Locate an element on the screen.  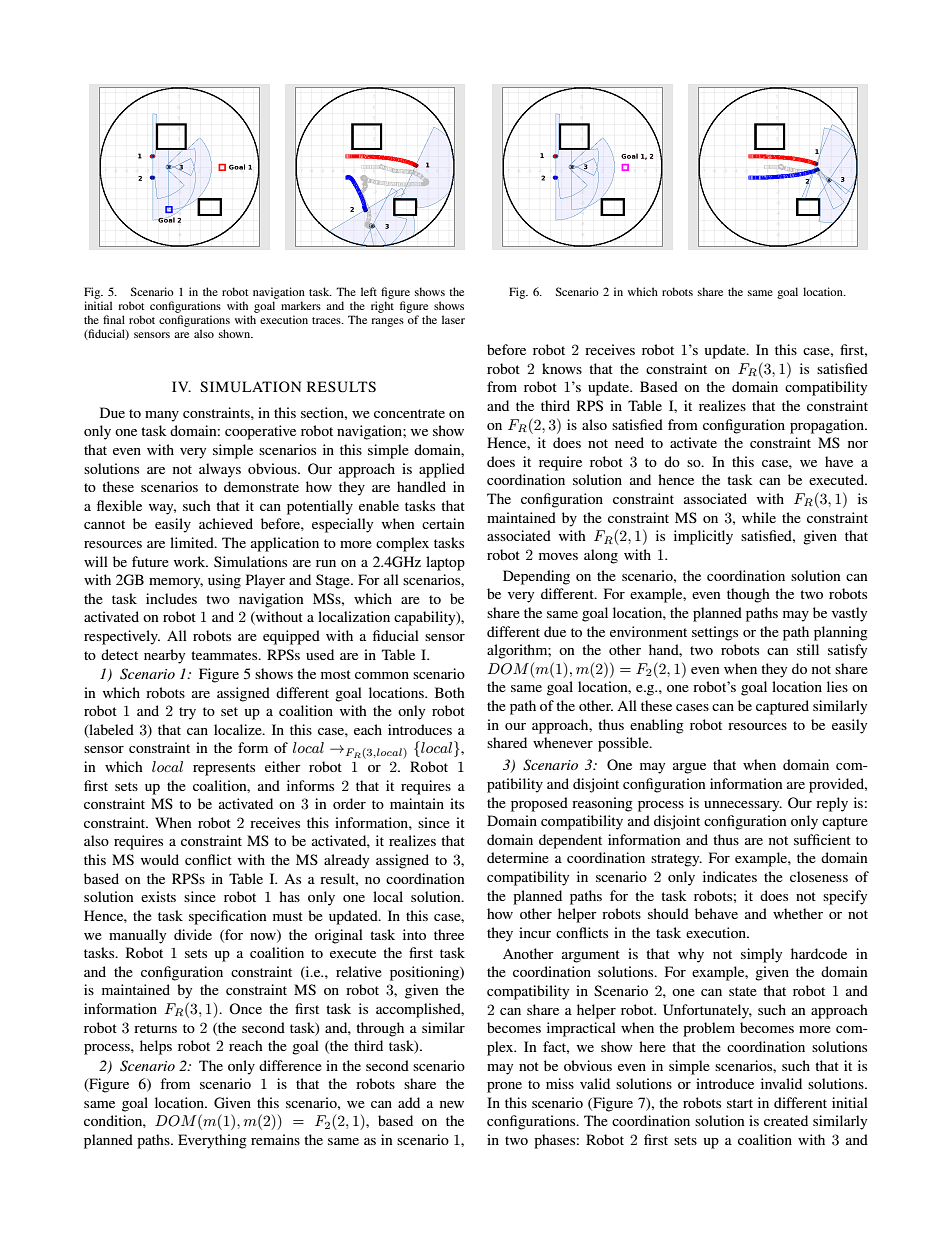
final is located at coordinates (114, 319).
